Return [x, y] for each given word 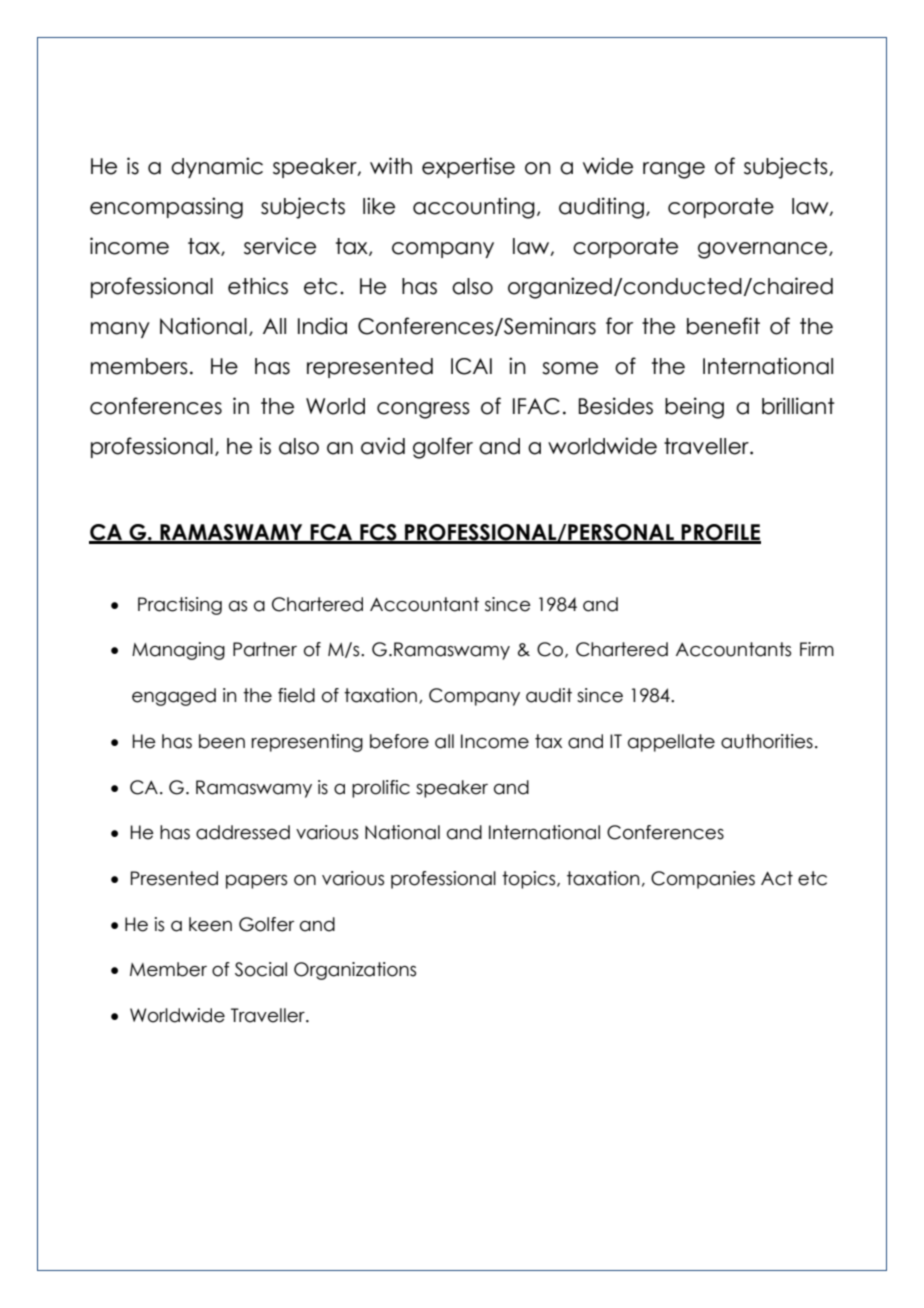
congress [423, 410]
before [399, 741]
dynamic [217, 167]
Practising [180, 606]
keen [210, 924]
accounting [474, 208]
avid [383, 446]
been [222, 741]
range [674, 170]
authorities [767, 741]
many [120, 330]
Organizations [355, 971]
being [694, 408]
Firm [817, 649]
